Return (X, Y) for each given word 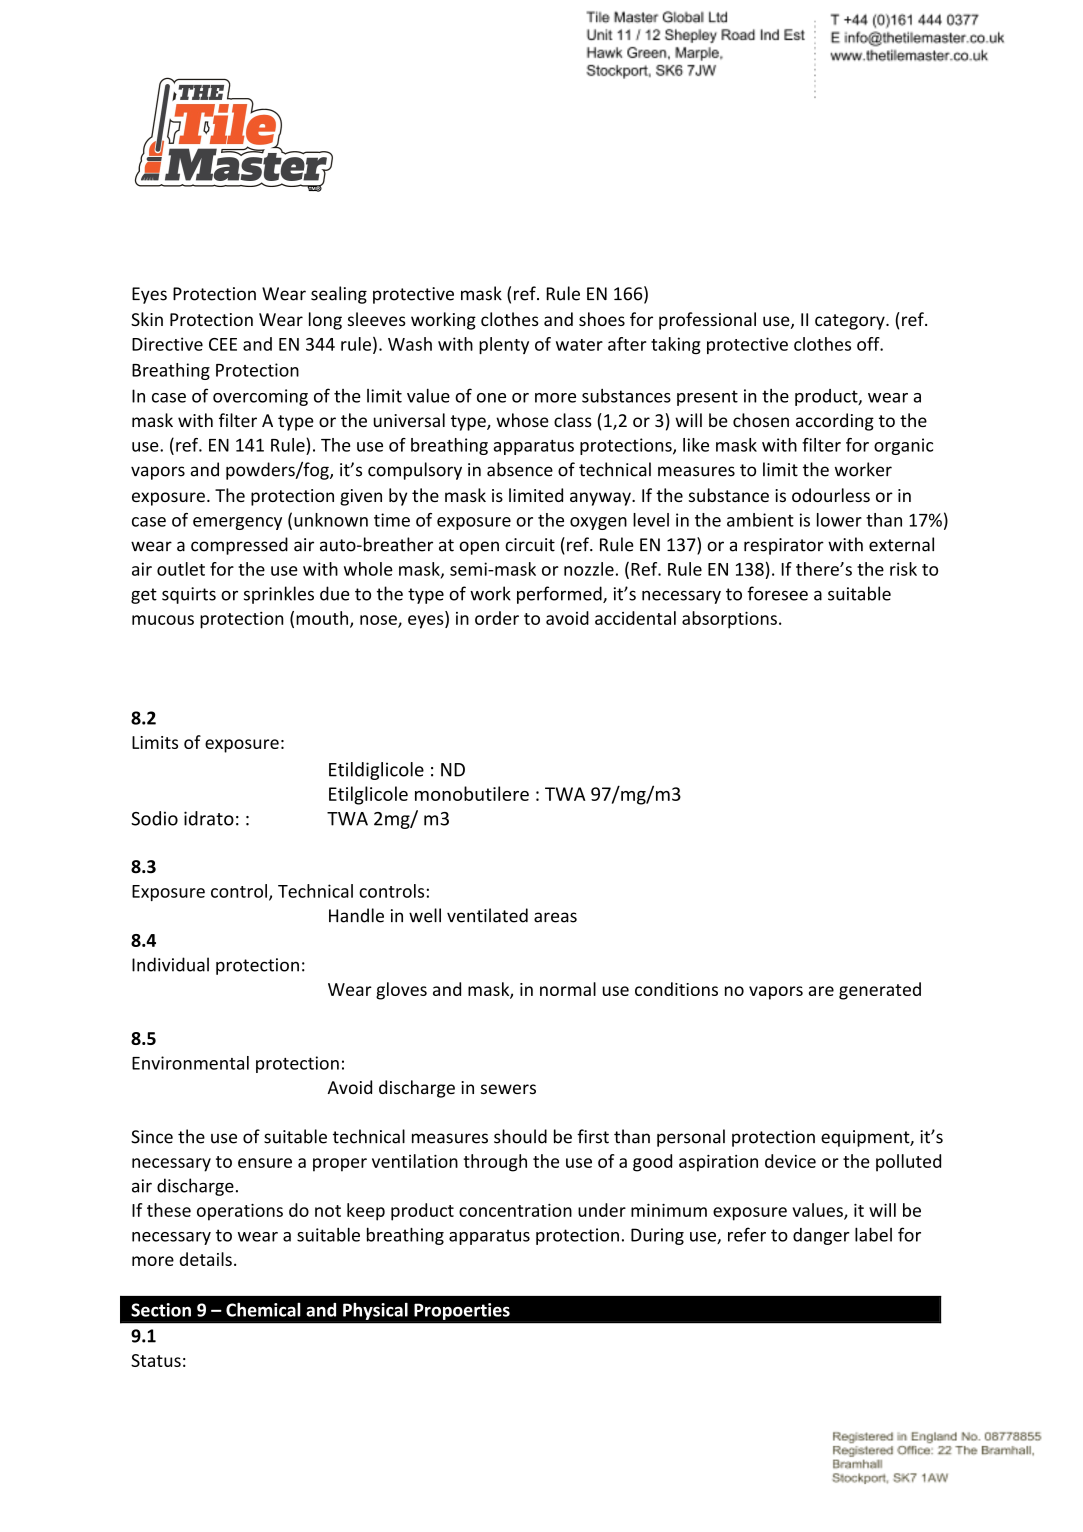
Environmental (190, 1063)
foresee (777, 593)
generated (880, 991)
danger (821, 1236)
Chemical (263, 1309)
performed (560, 595)
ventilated (487, 915)
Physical (375, 1311)
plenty (504, 345)
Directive (167, 344)
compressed (239, 546)
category (851, 322)
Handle (356, 915)
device (790, 1161)
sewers (508, 1089)
